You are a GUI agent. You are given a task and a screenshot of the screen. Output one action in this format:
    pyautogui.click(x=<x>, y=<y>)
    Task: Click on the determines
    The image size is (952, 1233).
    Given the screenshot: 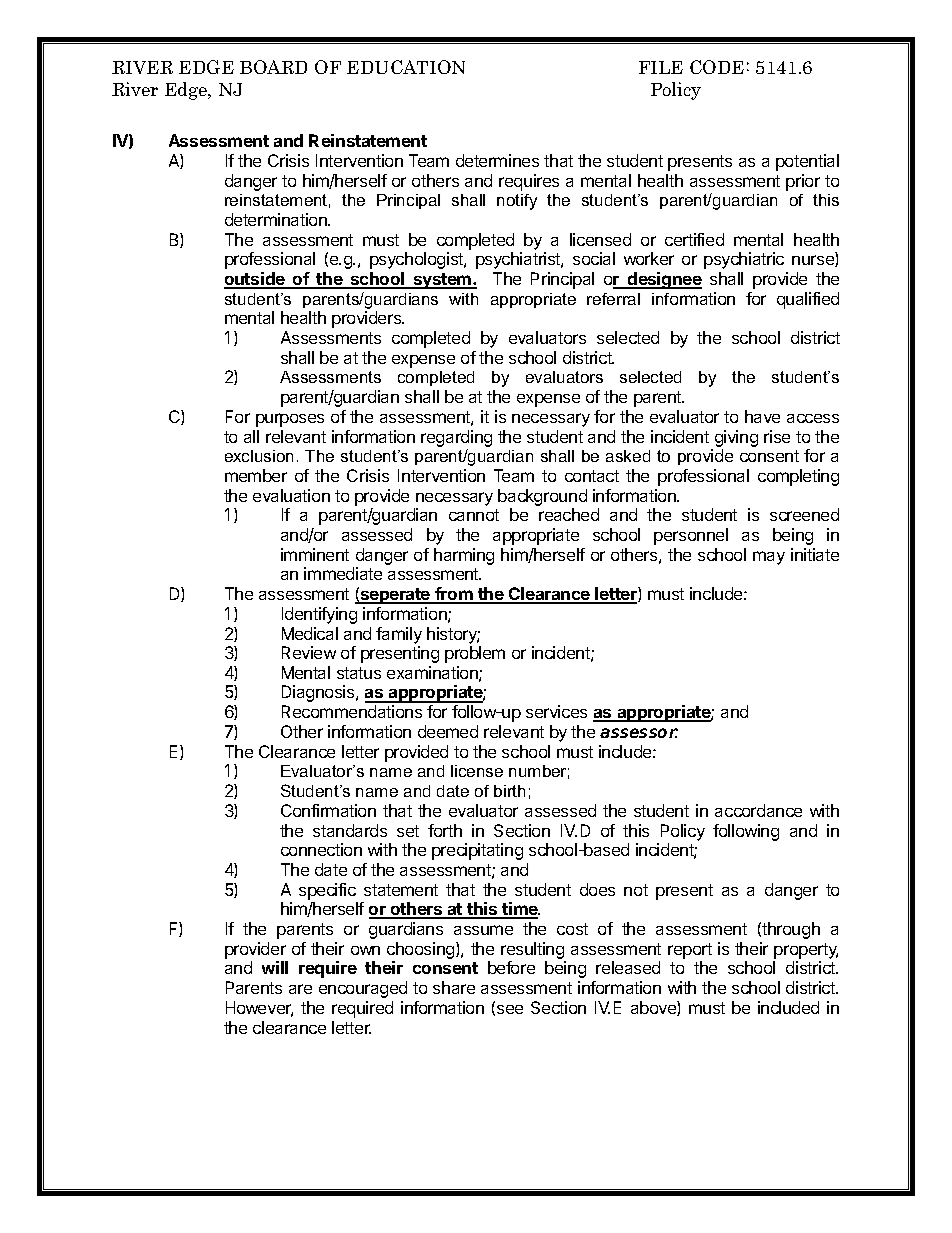 What is the action you would take?
    pyautogui.click(x=497, y=160)
